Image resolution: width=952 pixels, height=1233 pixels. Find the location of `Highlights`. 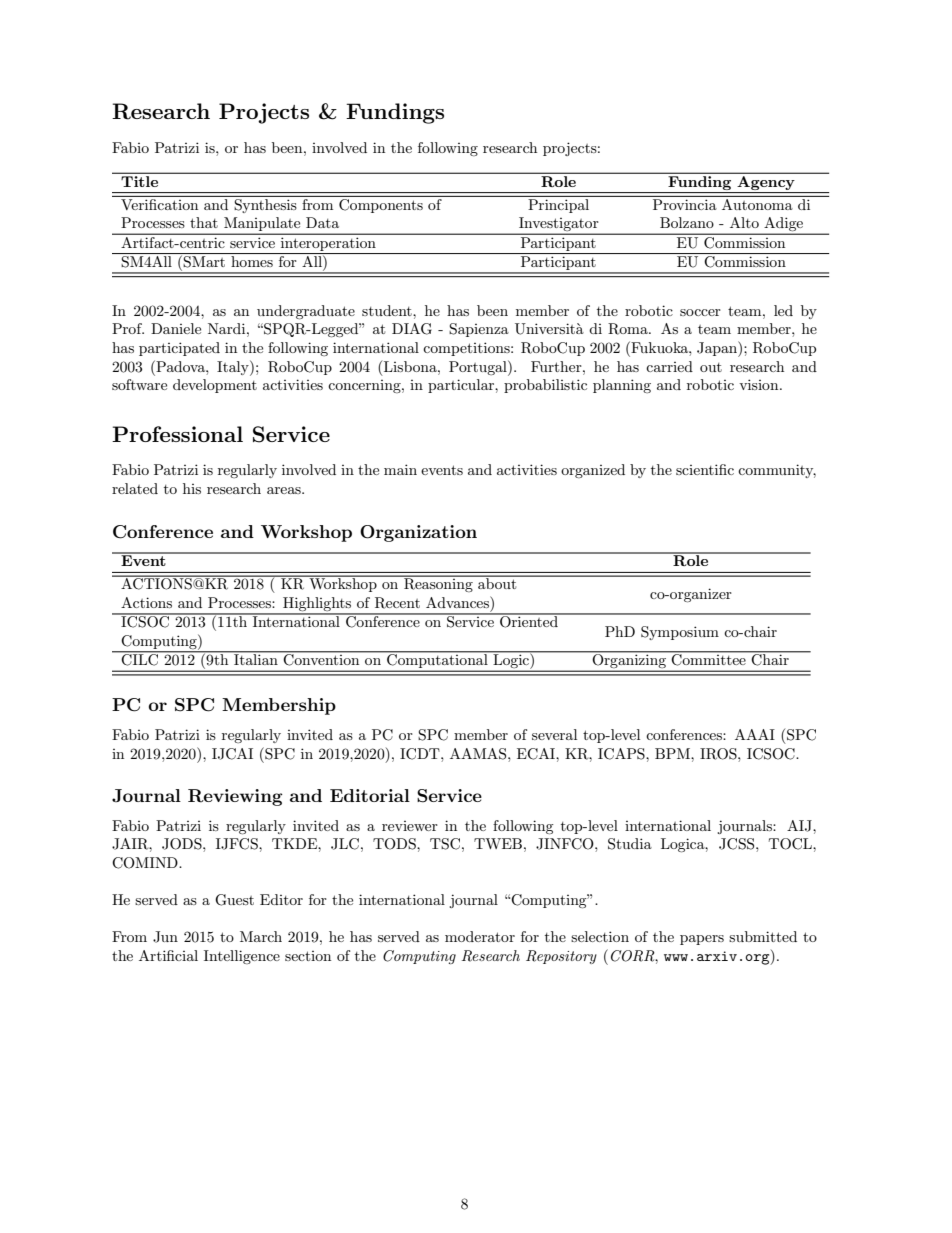

Highlights is located at coordinates (317, 605).
